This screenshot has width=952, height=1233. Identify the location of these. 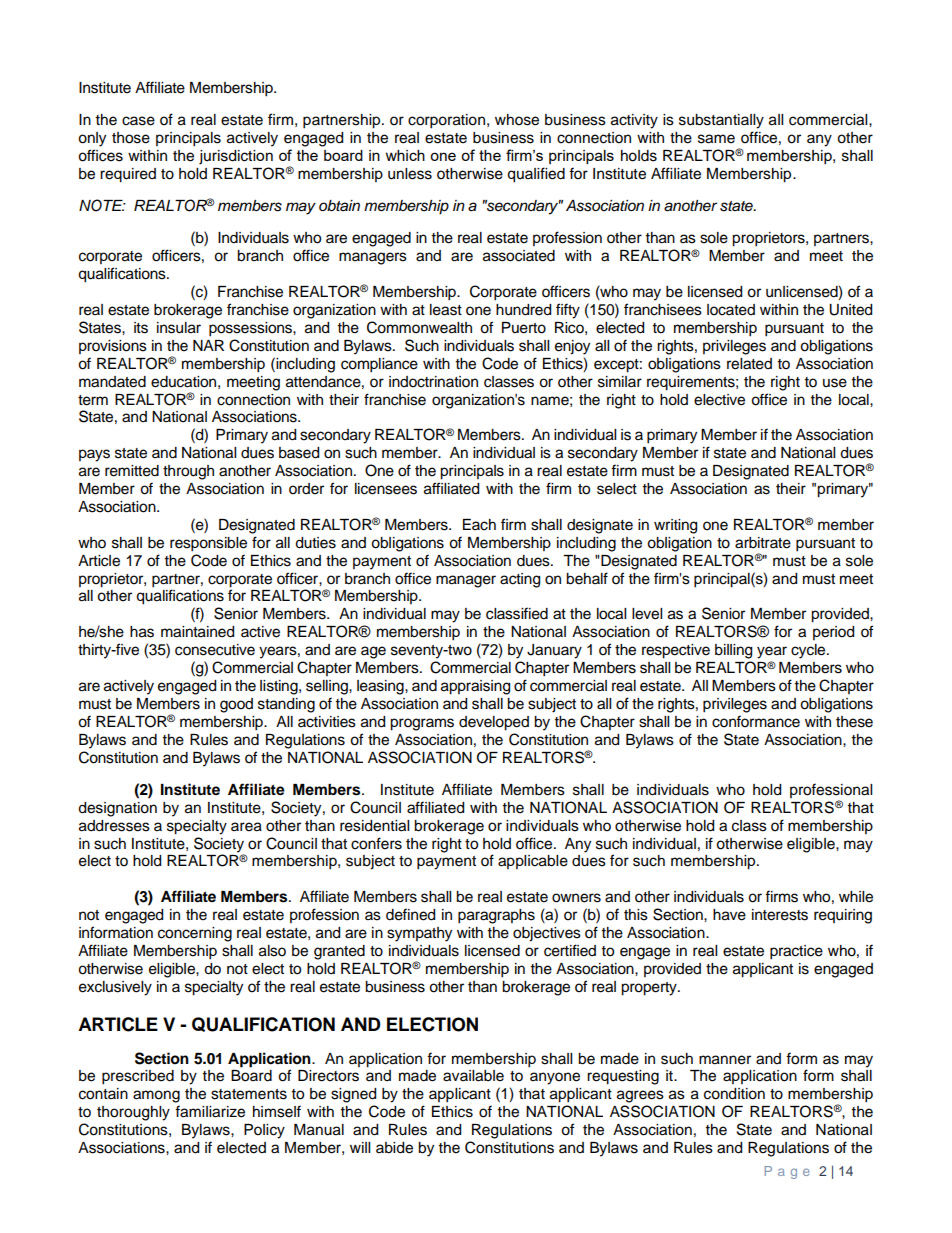
(854, 722).
